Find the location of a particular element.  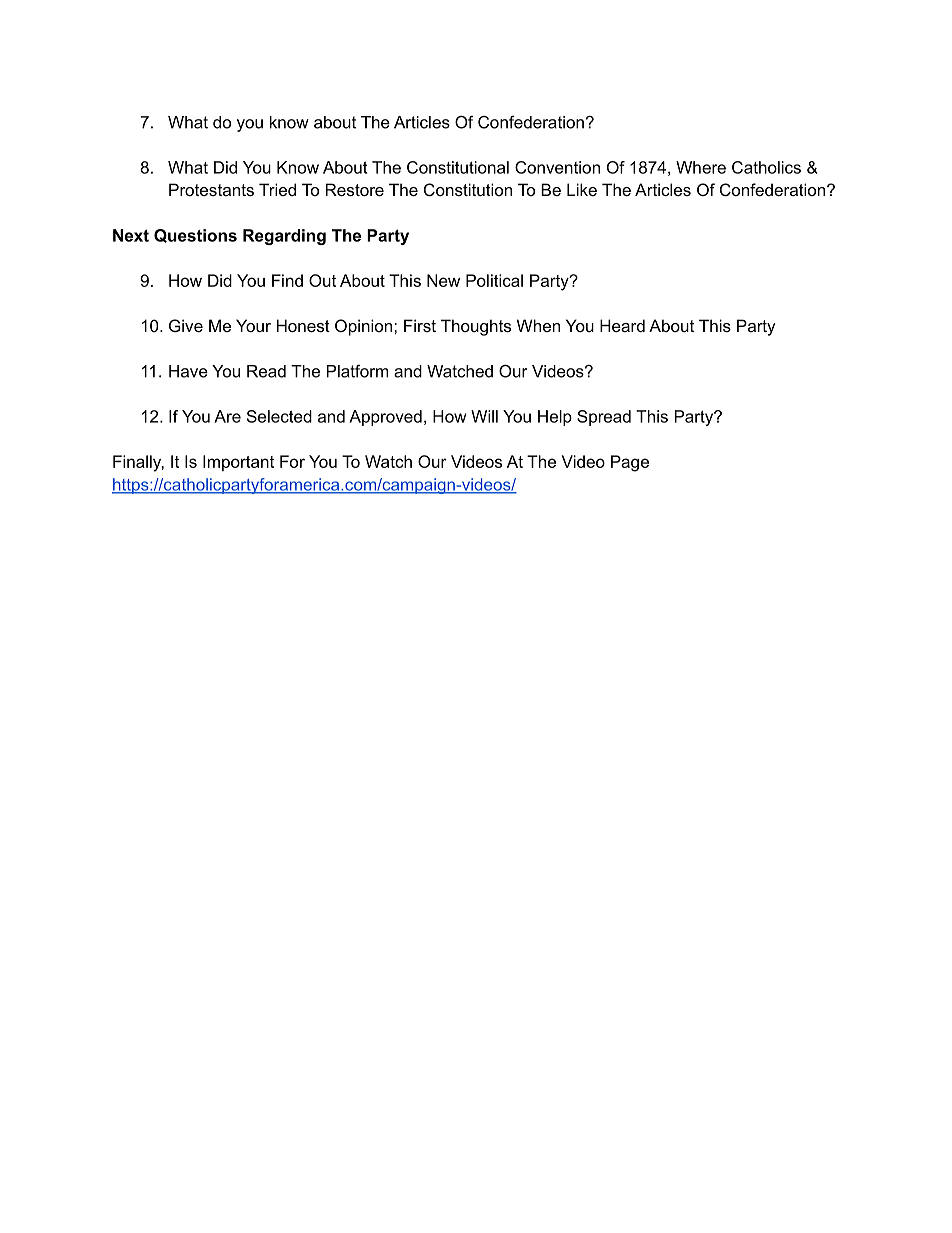

Like is located at coordinates (582, 189).
